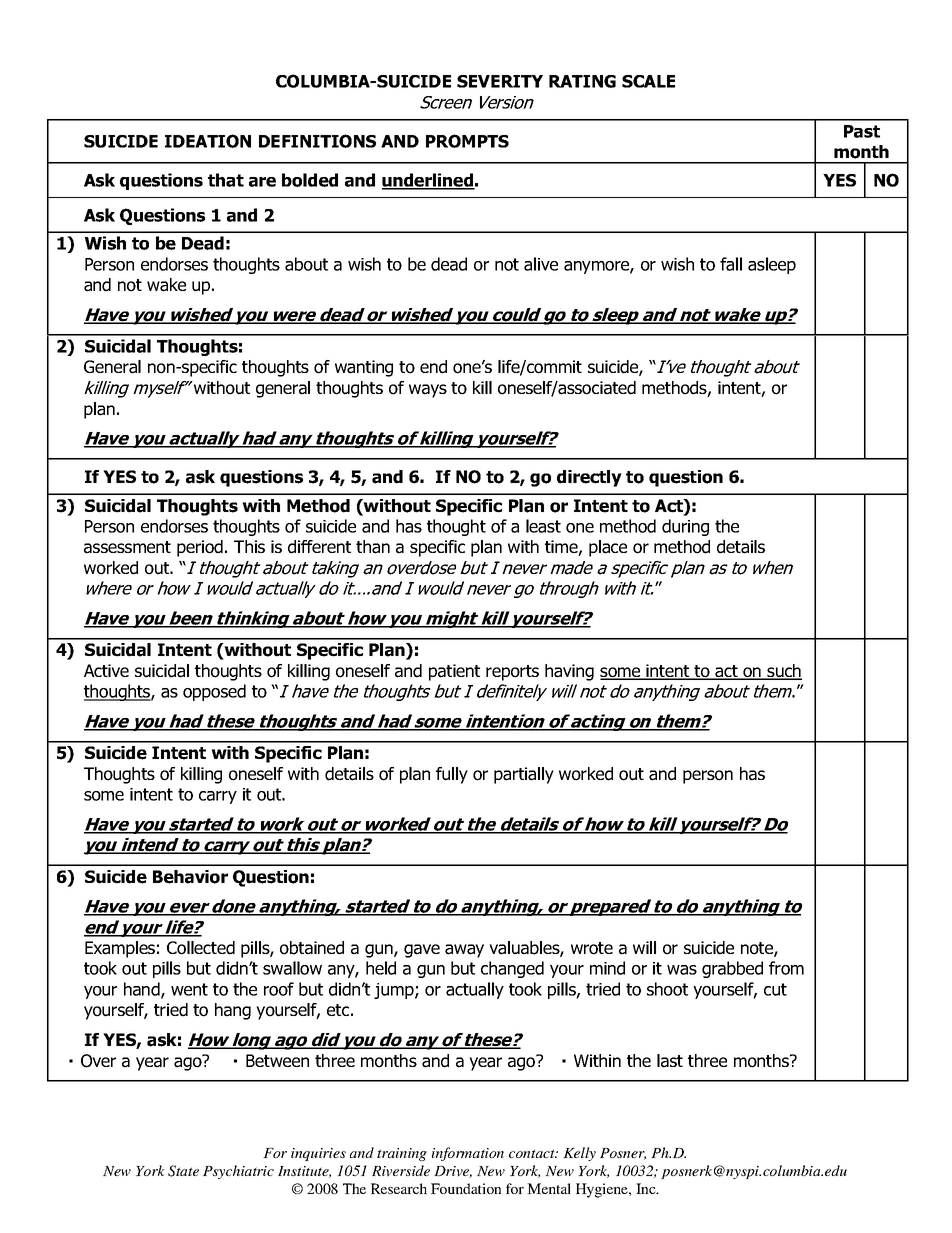 The width and height of the screenshot is (952, 1233). Describe the element at coordinates (214, 692) in the screenshot. I see `opposed` at that location.
